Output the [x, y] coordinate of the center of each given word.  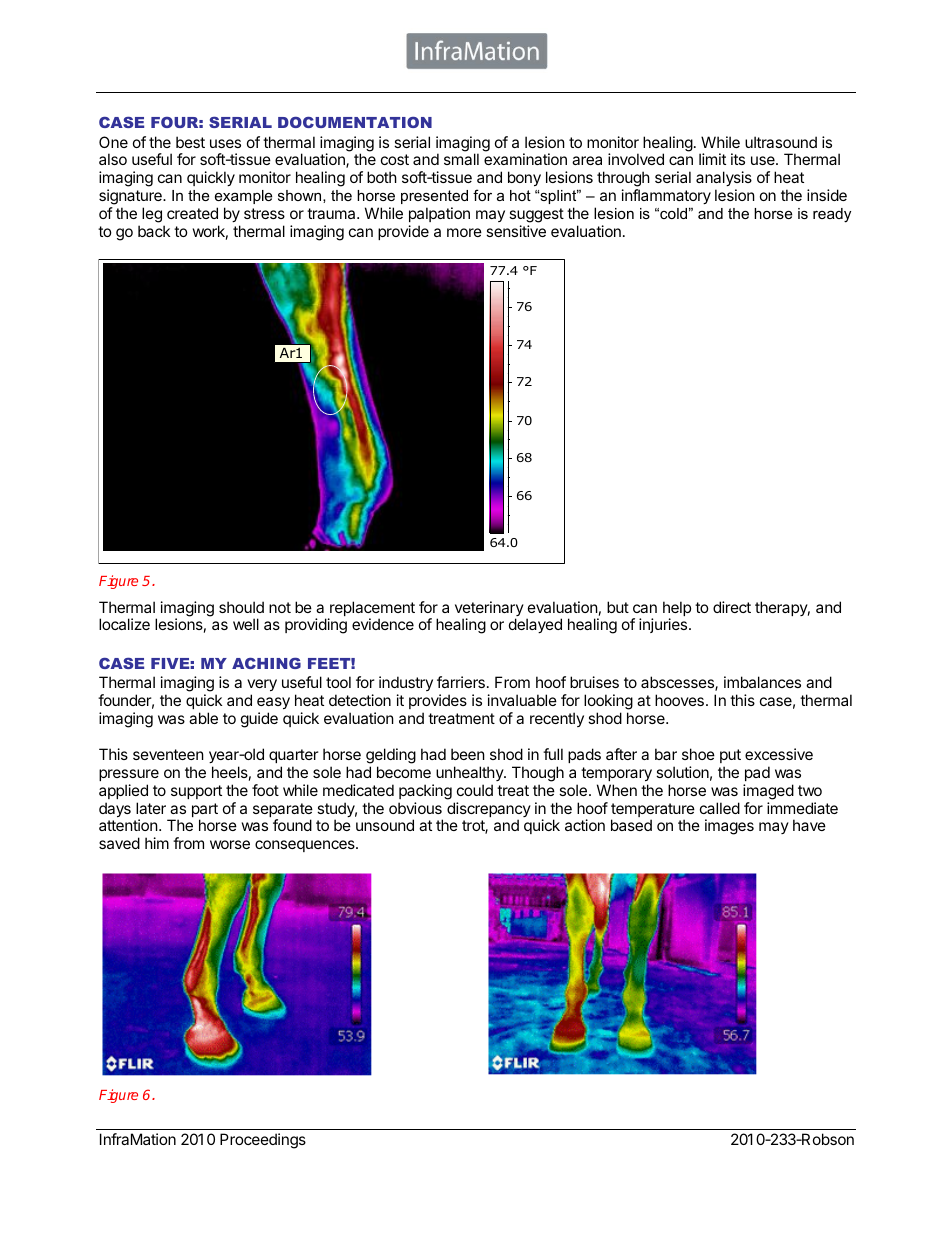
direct [732, 607]
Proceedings [263, 1141]
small [461, 159]
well [246, 624]
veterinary [489, 610]
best [190, 142]
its [738, 159]
